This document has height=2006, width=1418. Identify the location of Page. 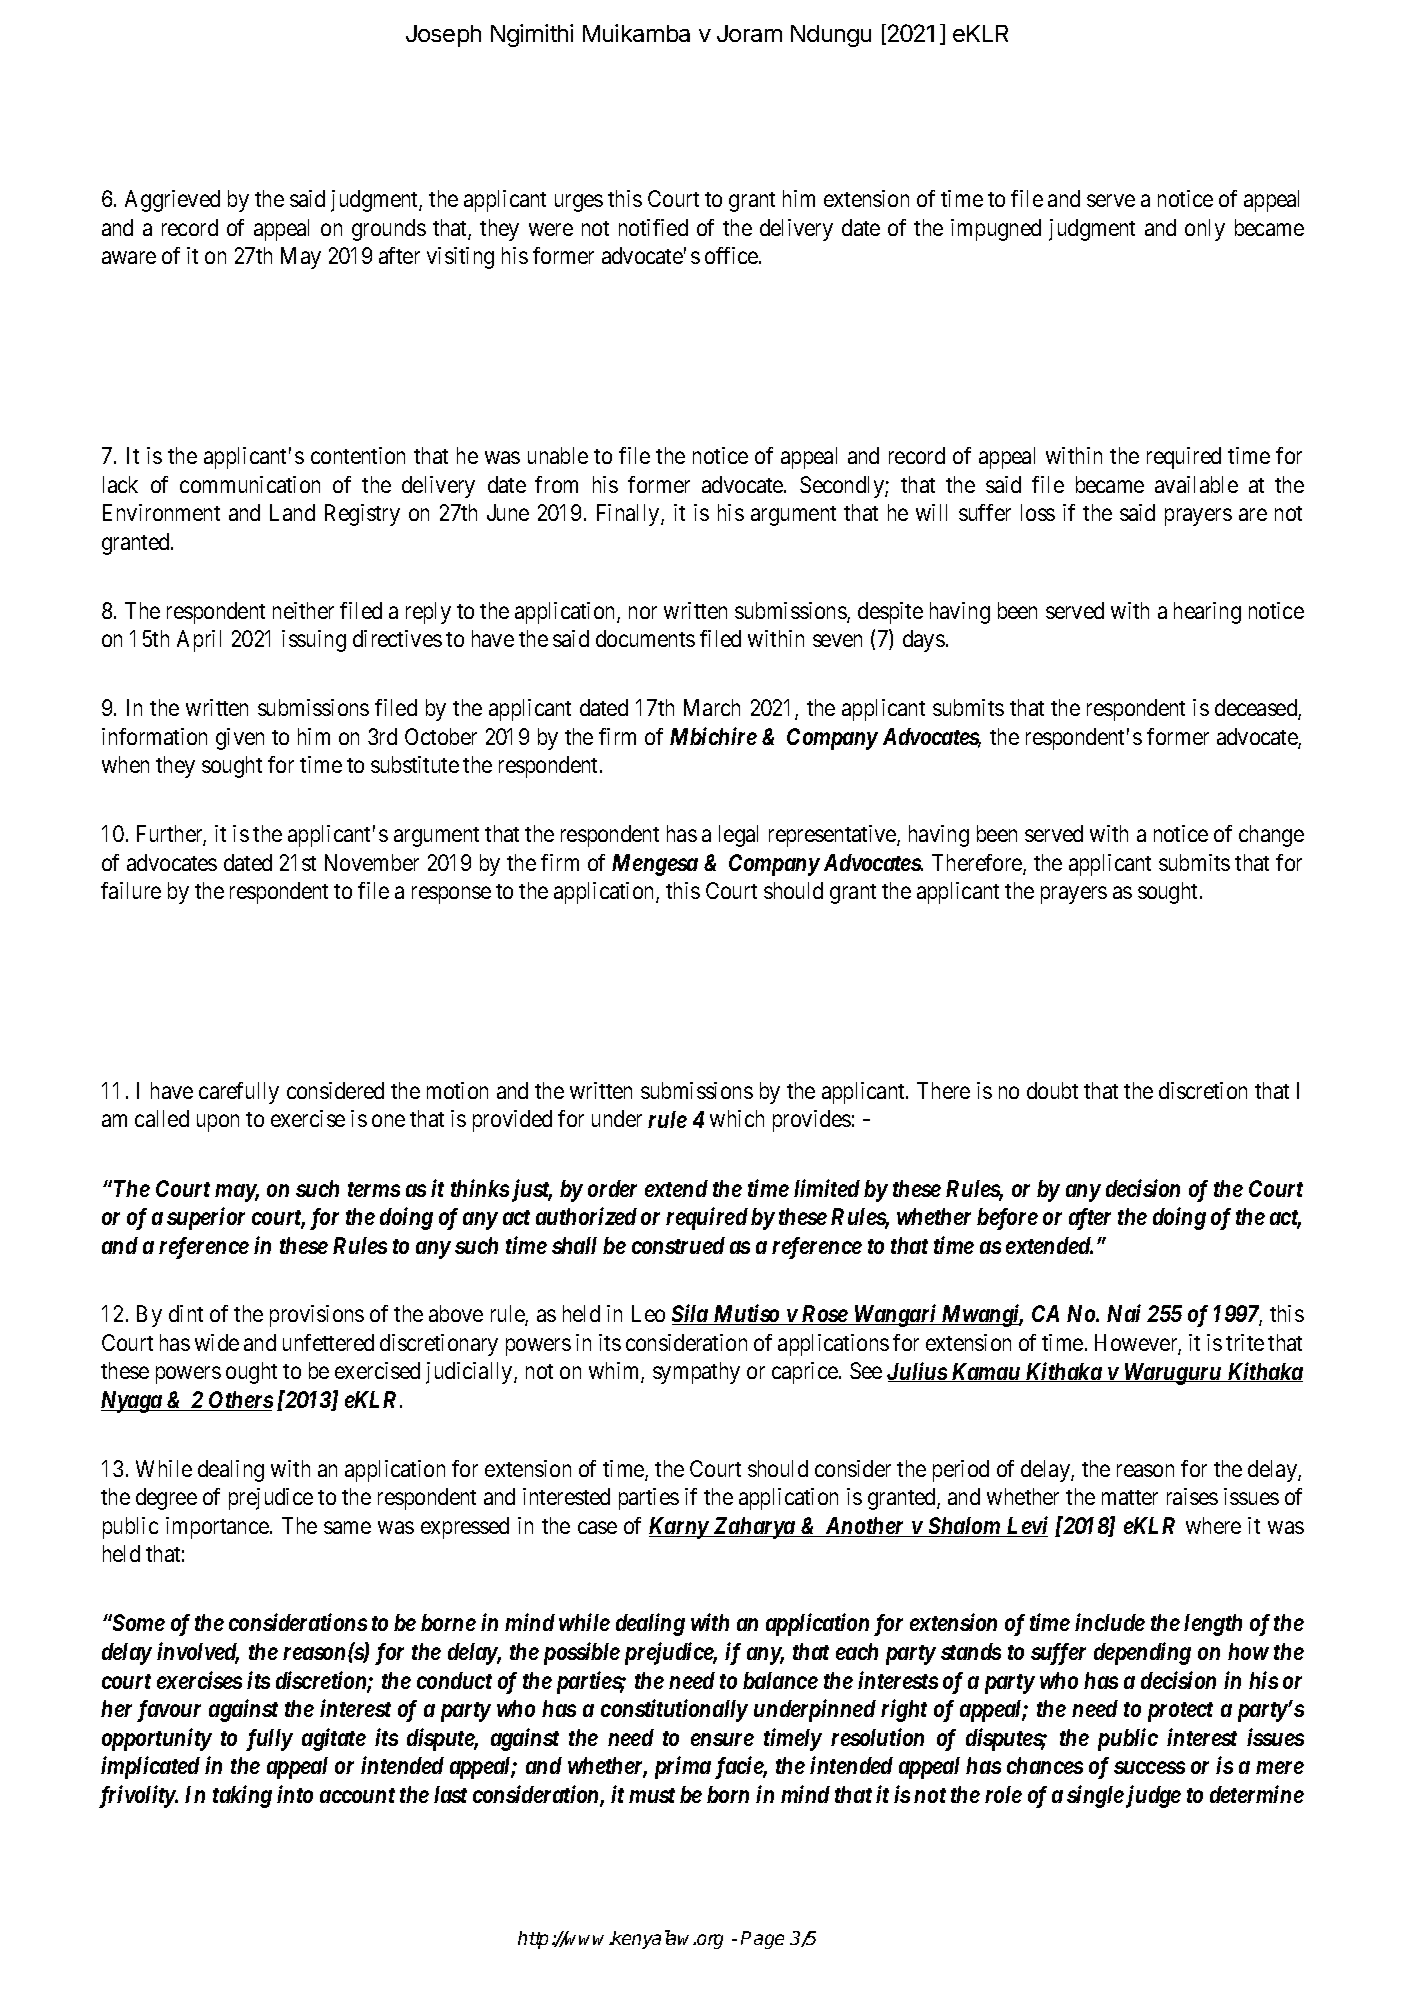
(762, 1940).
